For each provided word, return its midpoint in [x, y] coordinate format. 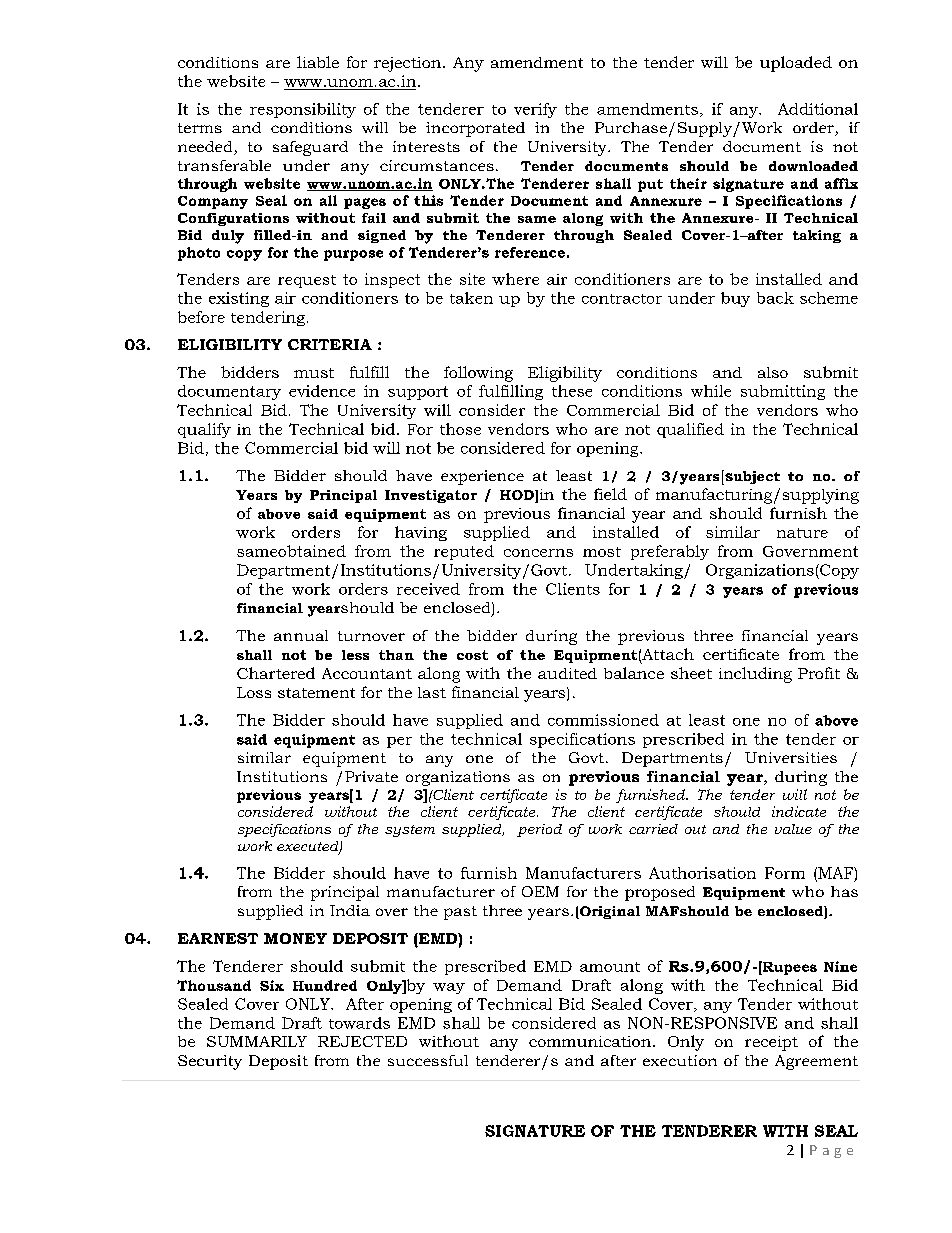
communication [590, 1041]
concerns [538, 553]
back [775, 298]
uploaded [796, 64]
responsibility [303, 110]
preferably [670, 552]
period [539, 830]
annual [301, 635]
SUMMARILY [257, 1041]
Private [371, 776]
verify [535, 110]
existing [239, 299]
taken [471, 298]
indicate [799, 811]
